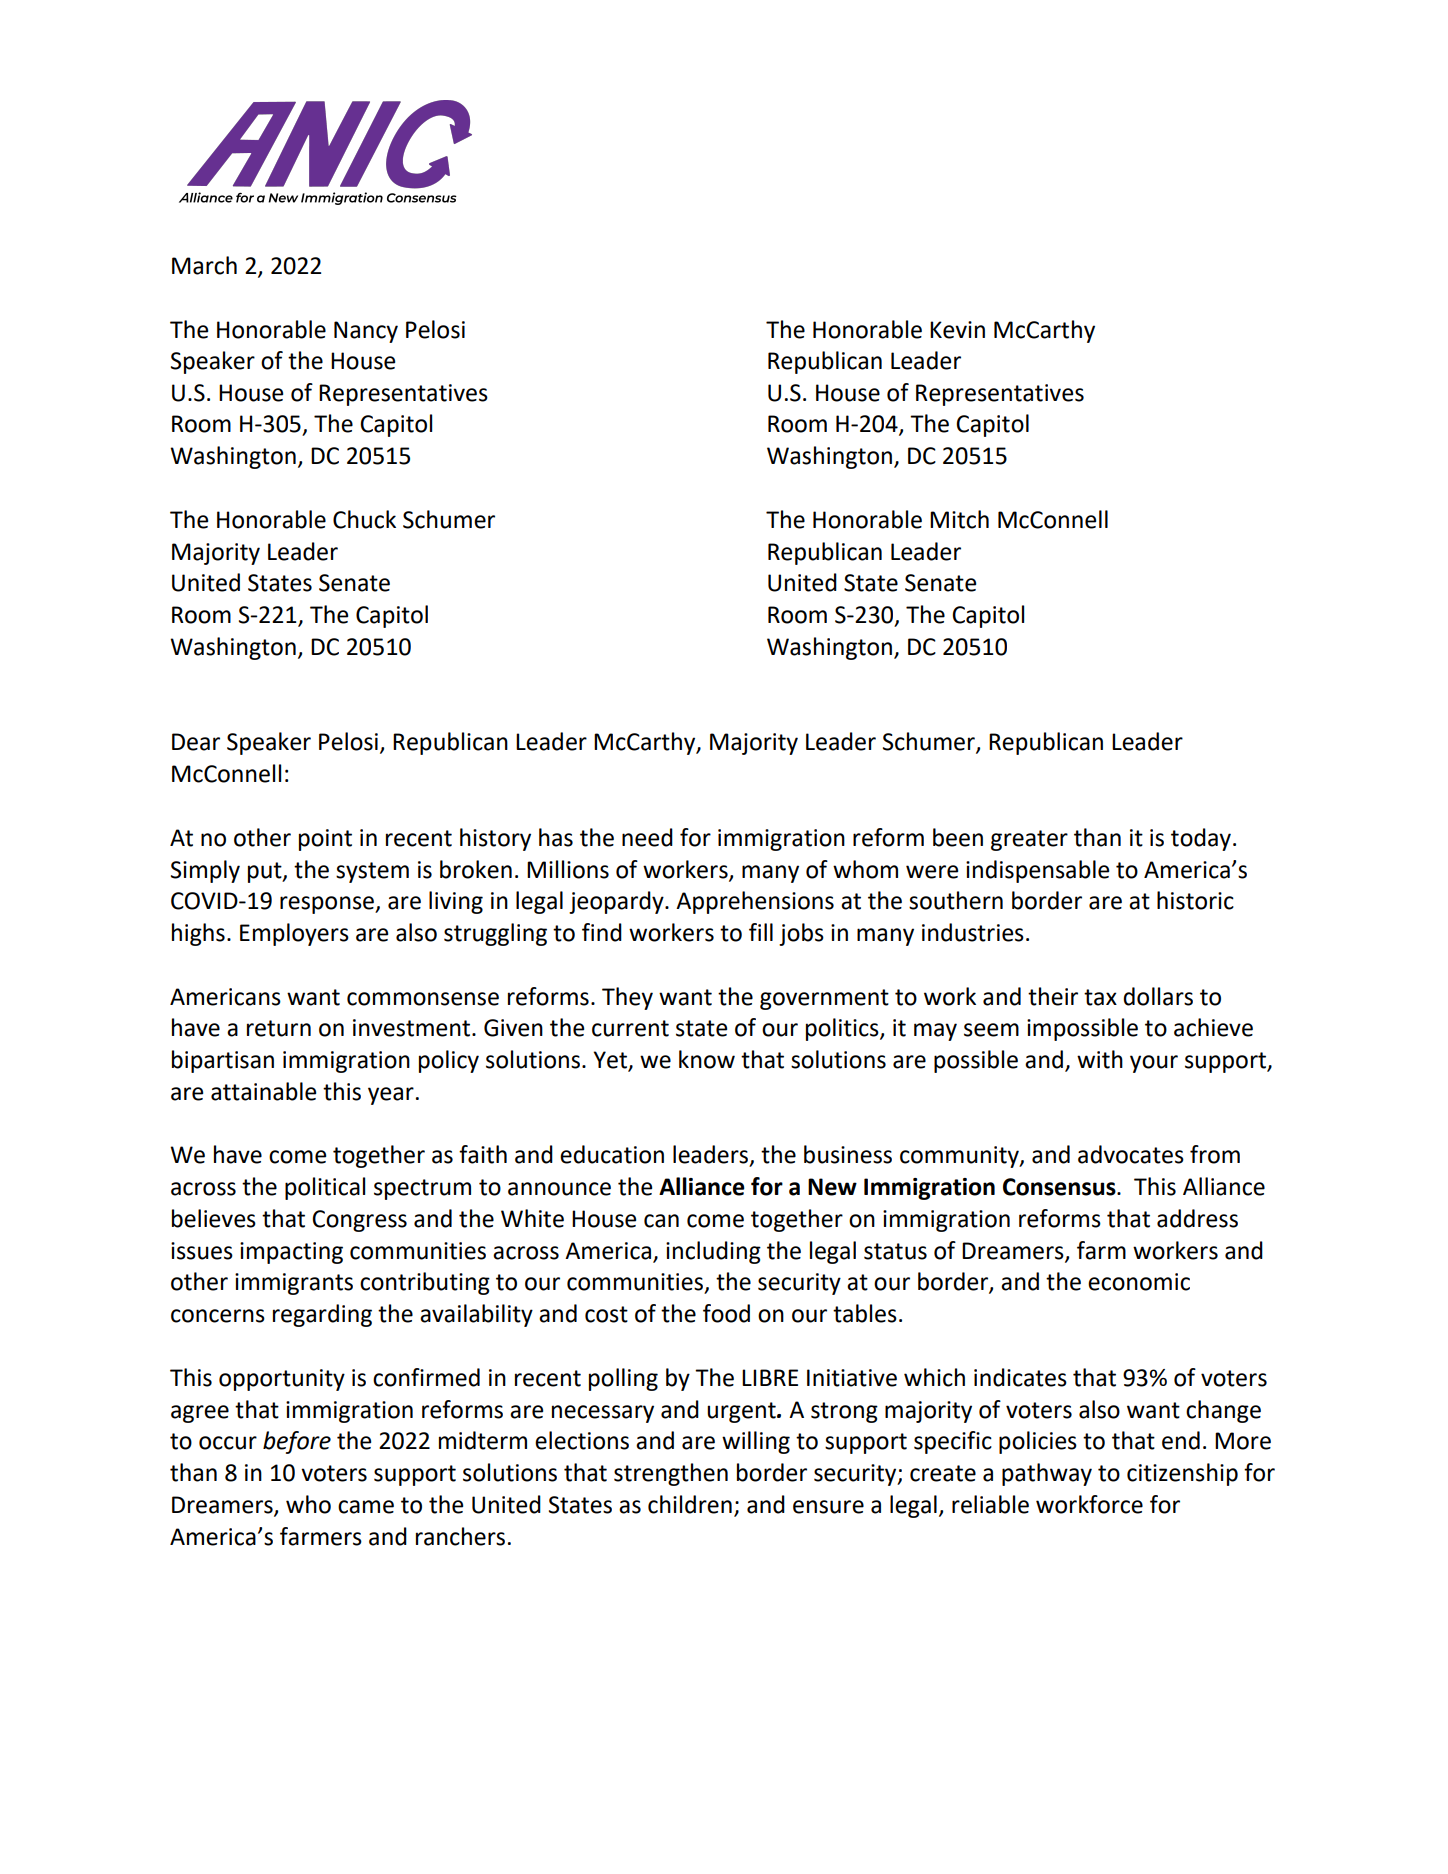 The height and width of the document is (1874, 1448). What do you see at coordinates (690, 1504) in the document?
I see `children` at bounding box center [690, 1504].
